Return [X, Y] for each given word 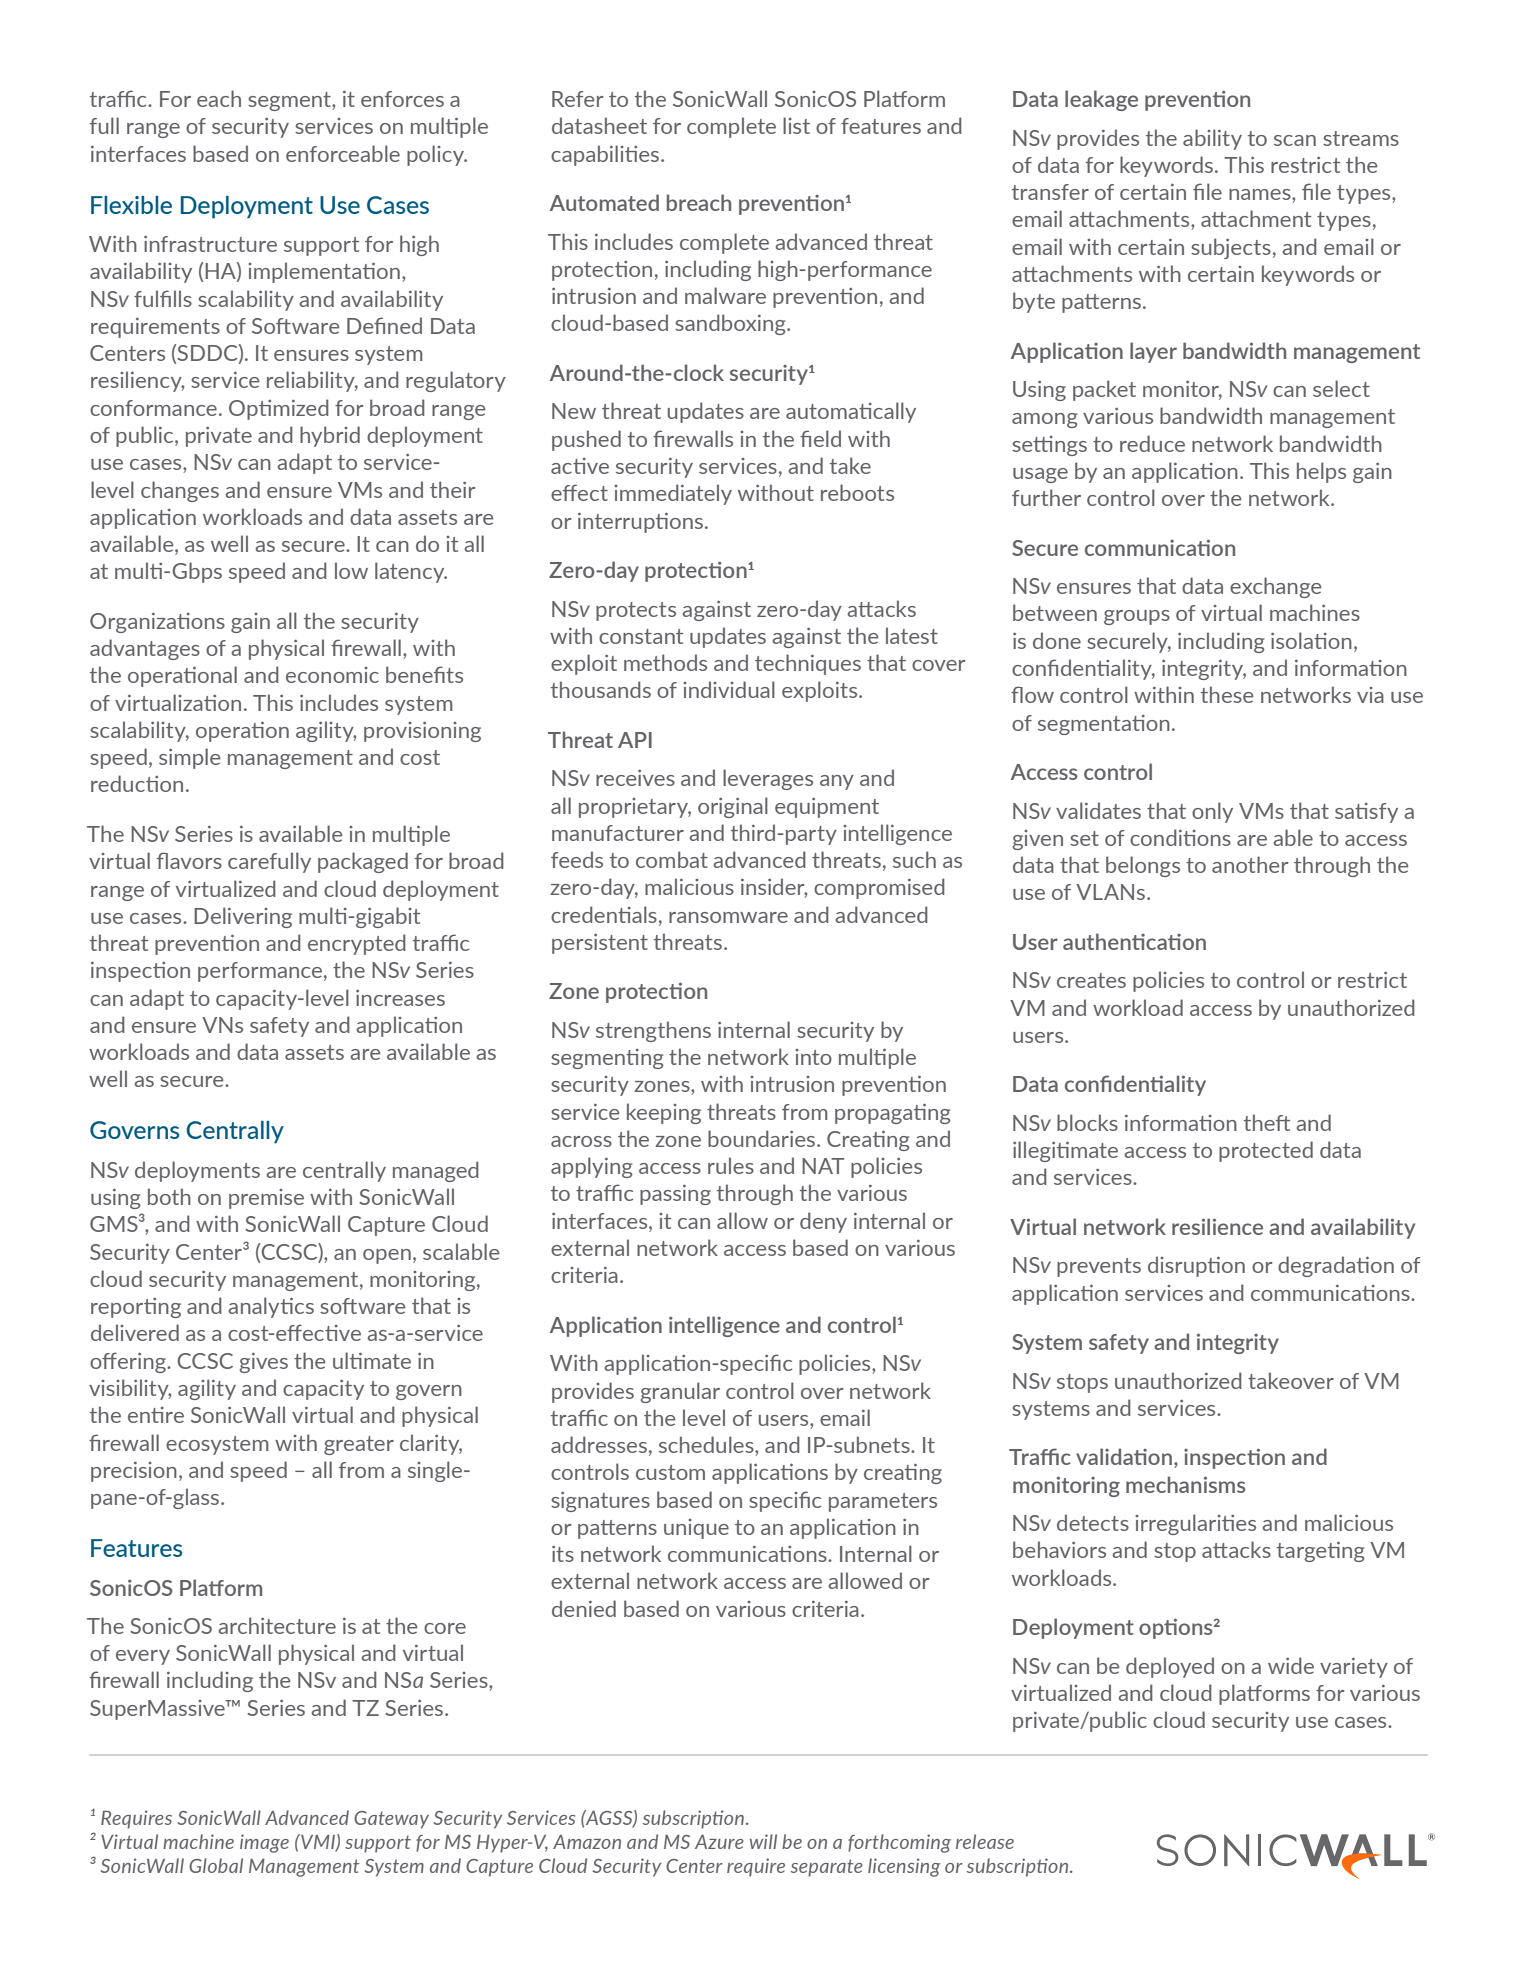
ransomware [728, 917]
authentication [1134, 941]
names [1261, 194]
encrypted [357, 944]
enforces [402, 99]
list [796, 125]
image [264, 1843]
